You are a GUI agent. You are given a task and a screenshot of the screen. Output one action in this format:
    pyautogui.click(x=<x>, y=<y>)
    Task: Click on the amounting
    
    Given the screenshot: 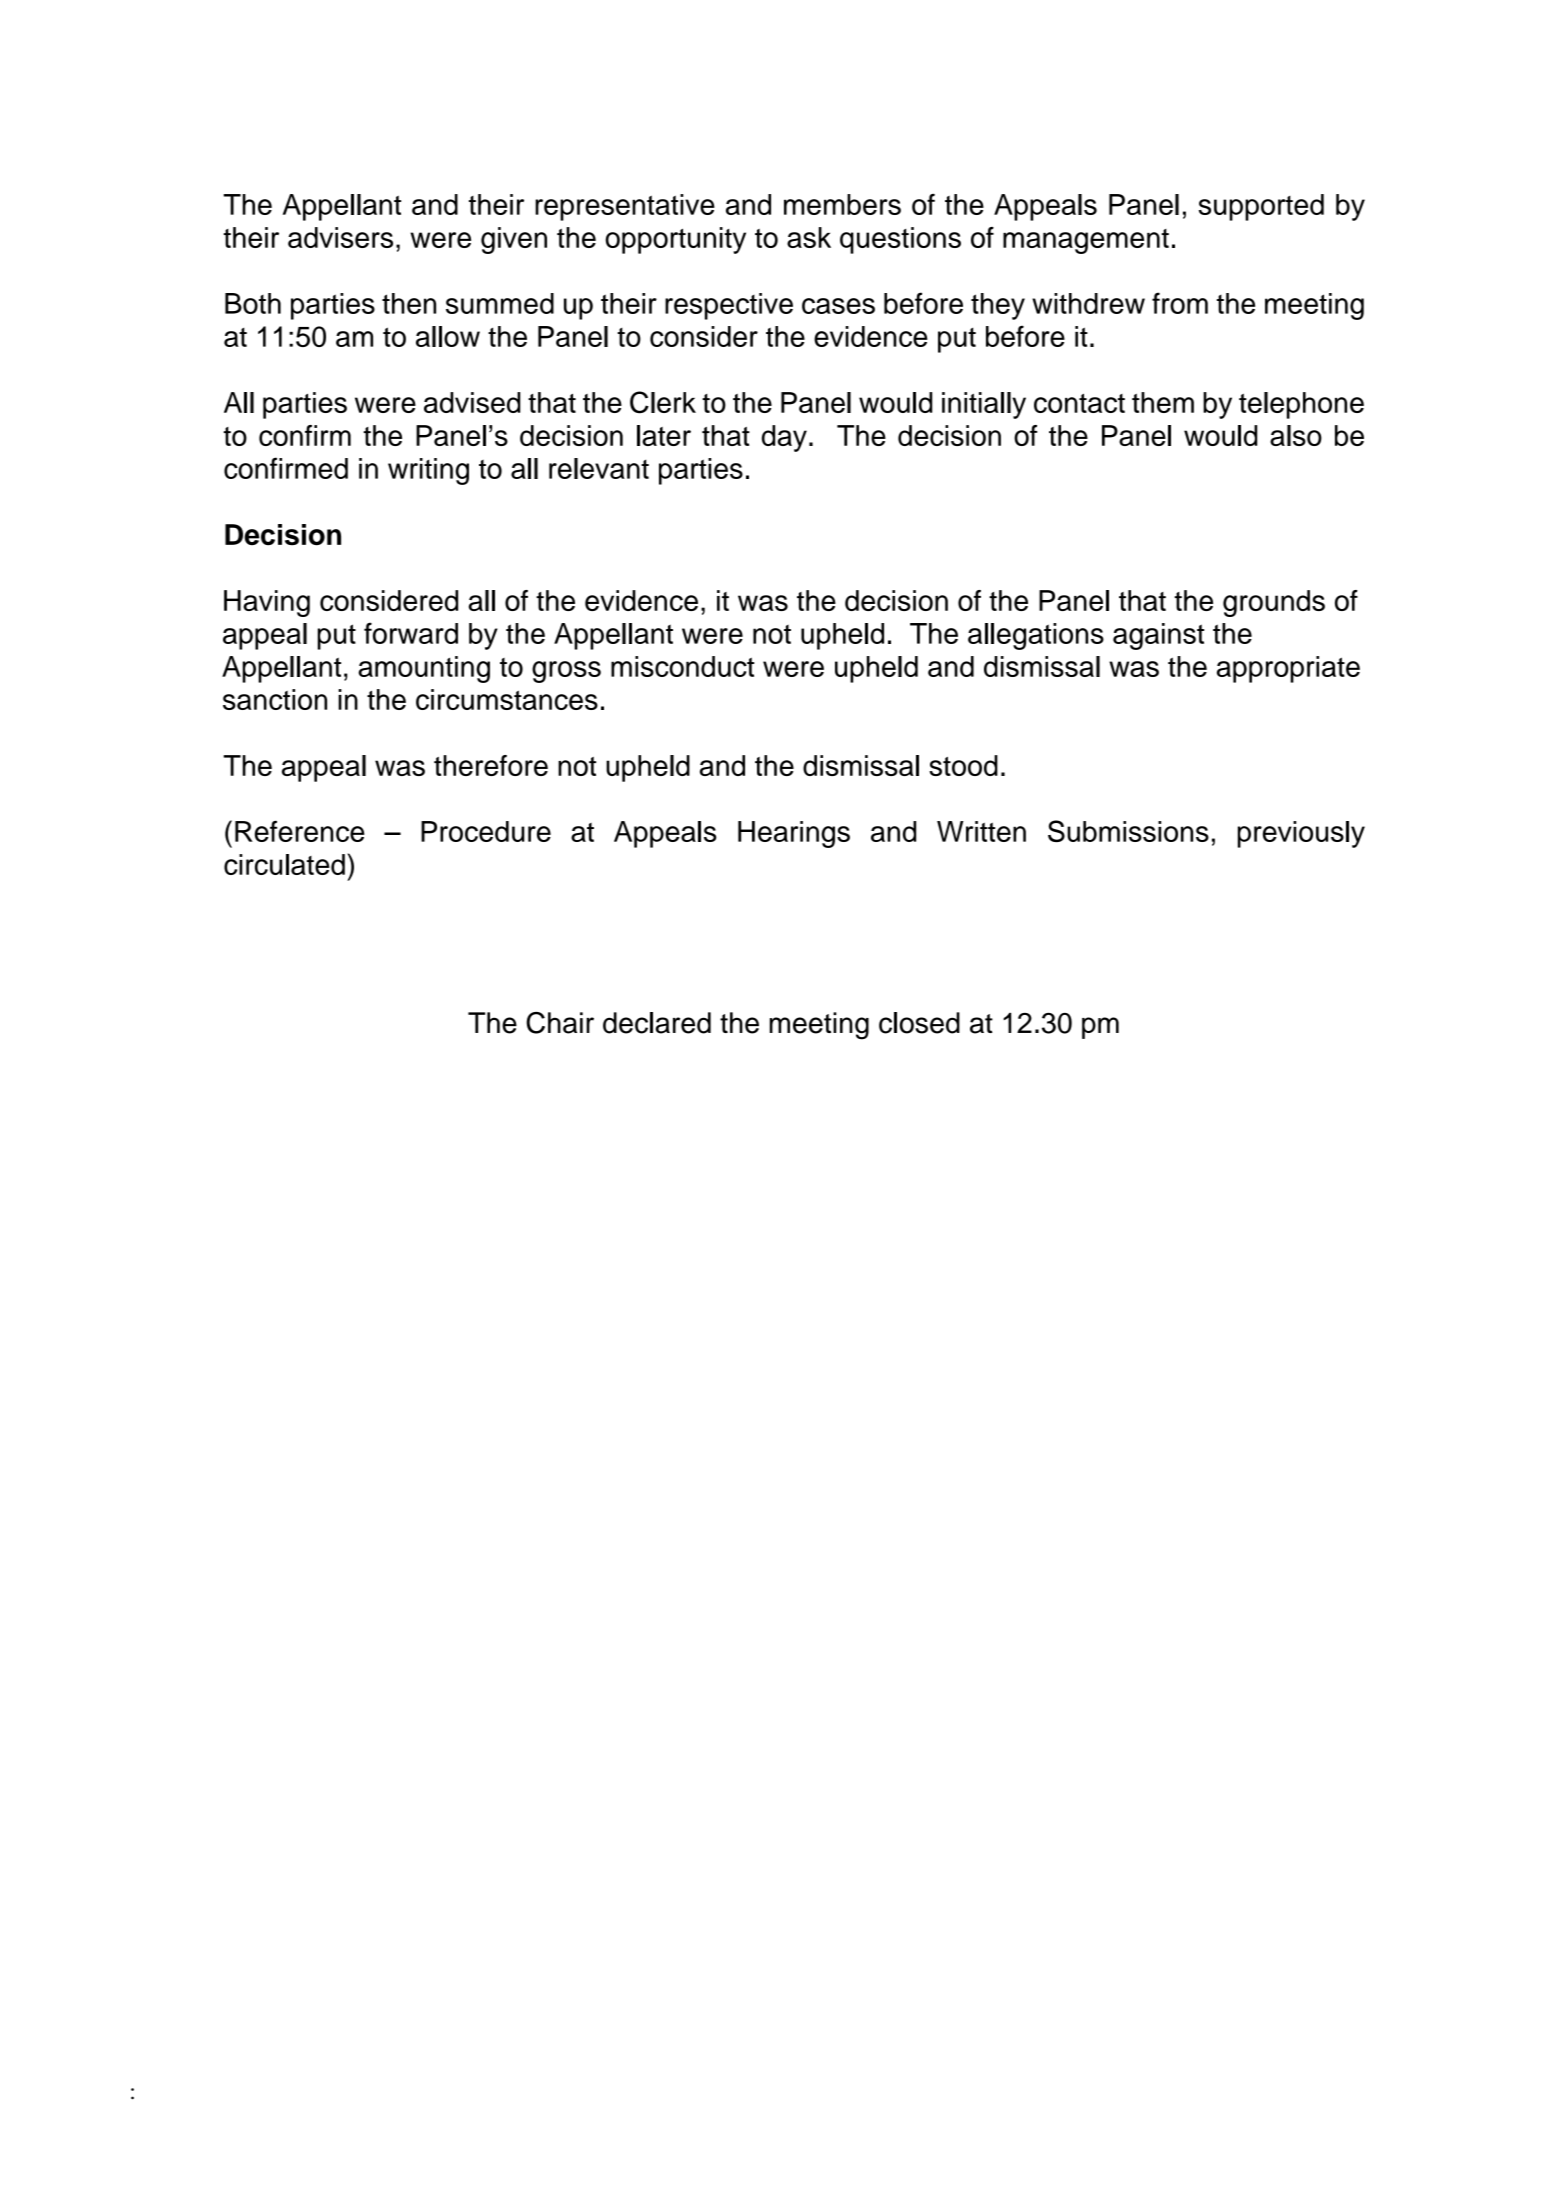 What is the action you would take?
    pyautogui.click(x=424, y=669)
